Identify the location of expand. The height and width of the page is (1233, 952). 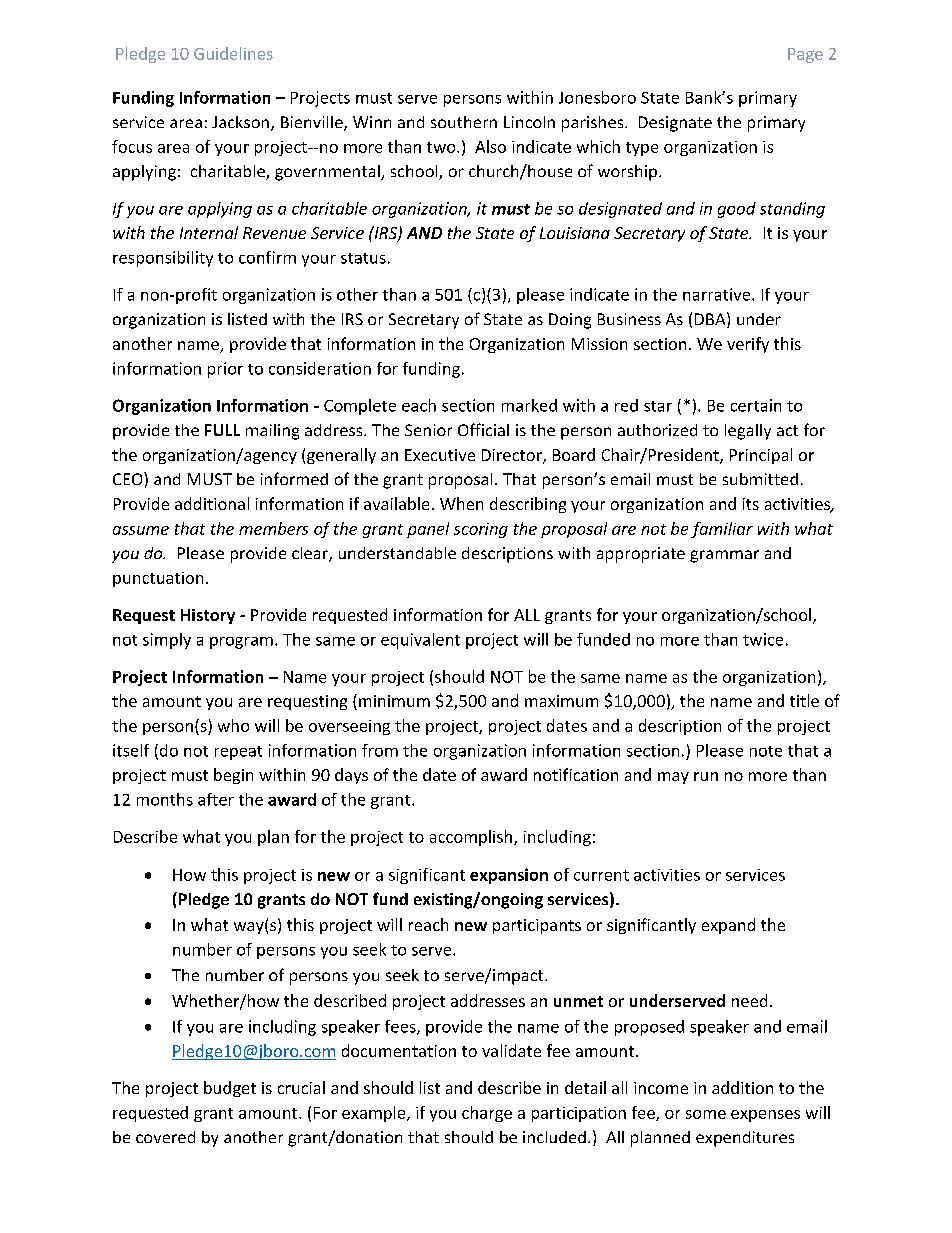
(728, 926).
